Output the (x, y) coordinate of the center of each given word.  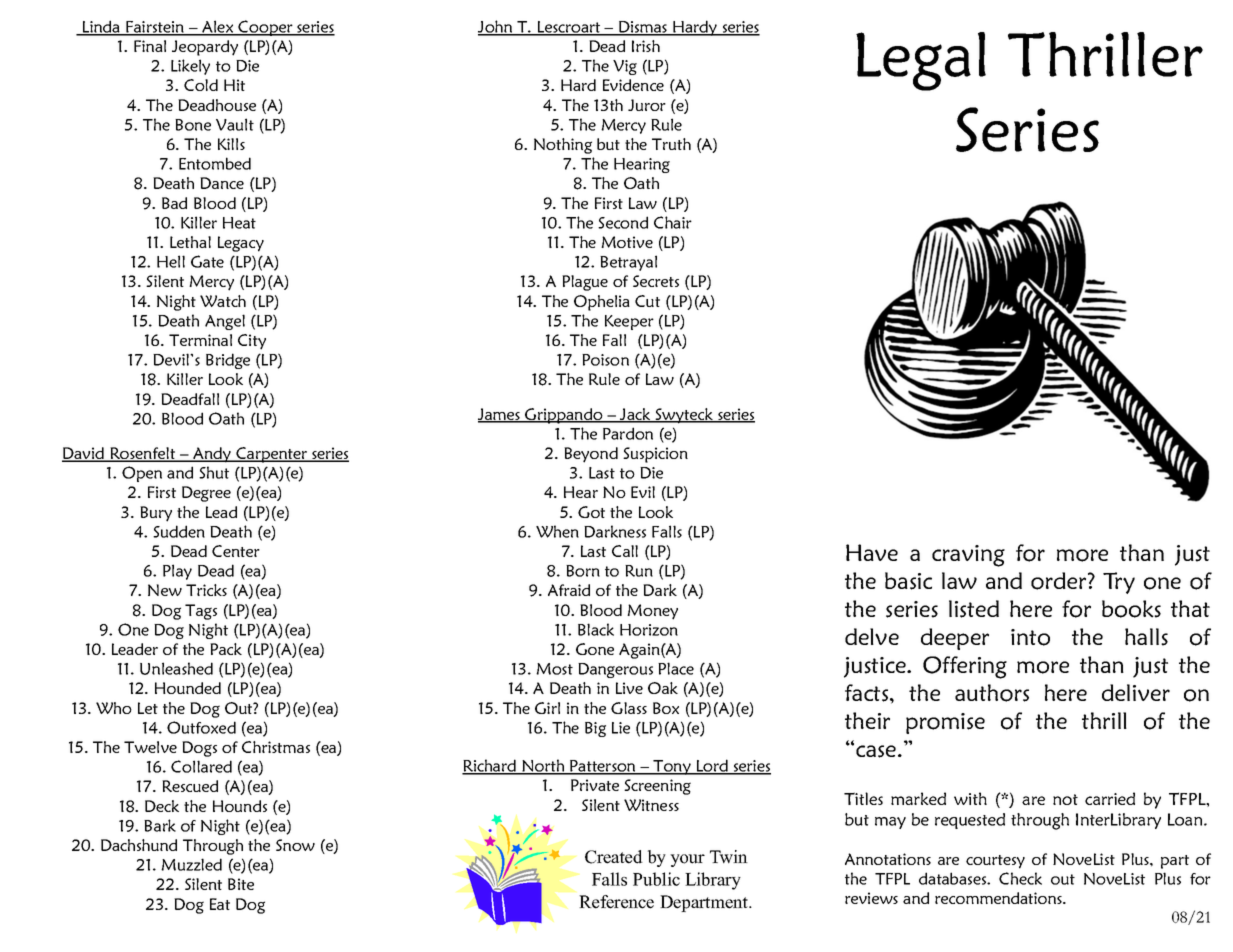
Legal (921, 61)
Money (652, 612)
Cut (647, 301)
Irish (646, 46)
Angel (225, 322)
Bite (241, 884)
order (1060, 581)
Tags (201, 612)
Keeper (629, 322)
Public (656, 879)
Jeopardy (205, 48)
